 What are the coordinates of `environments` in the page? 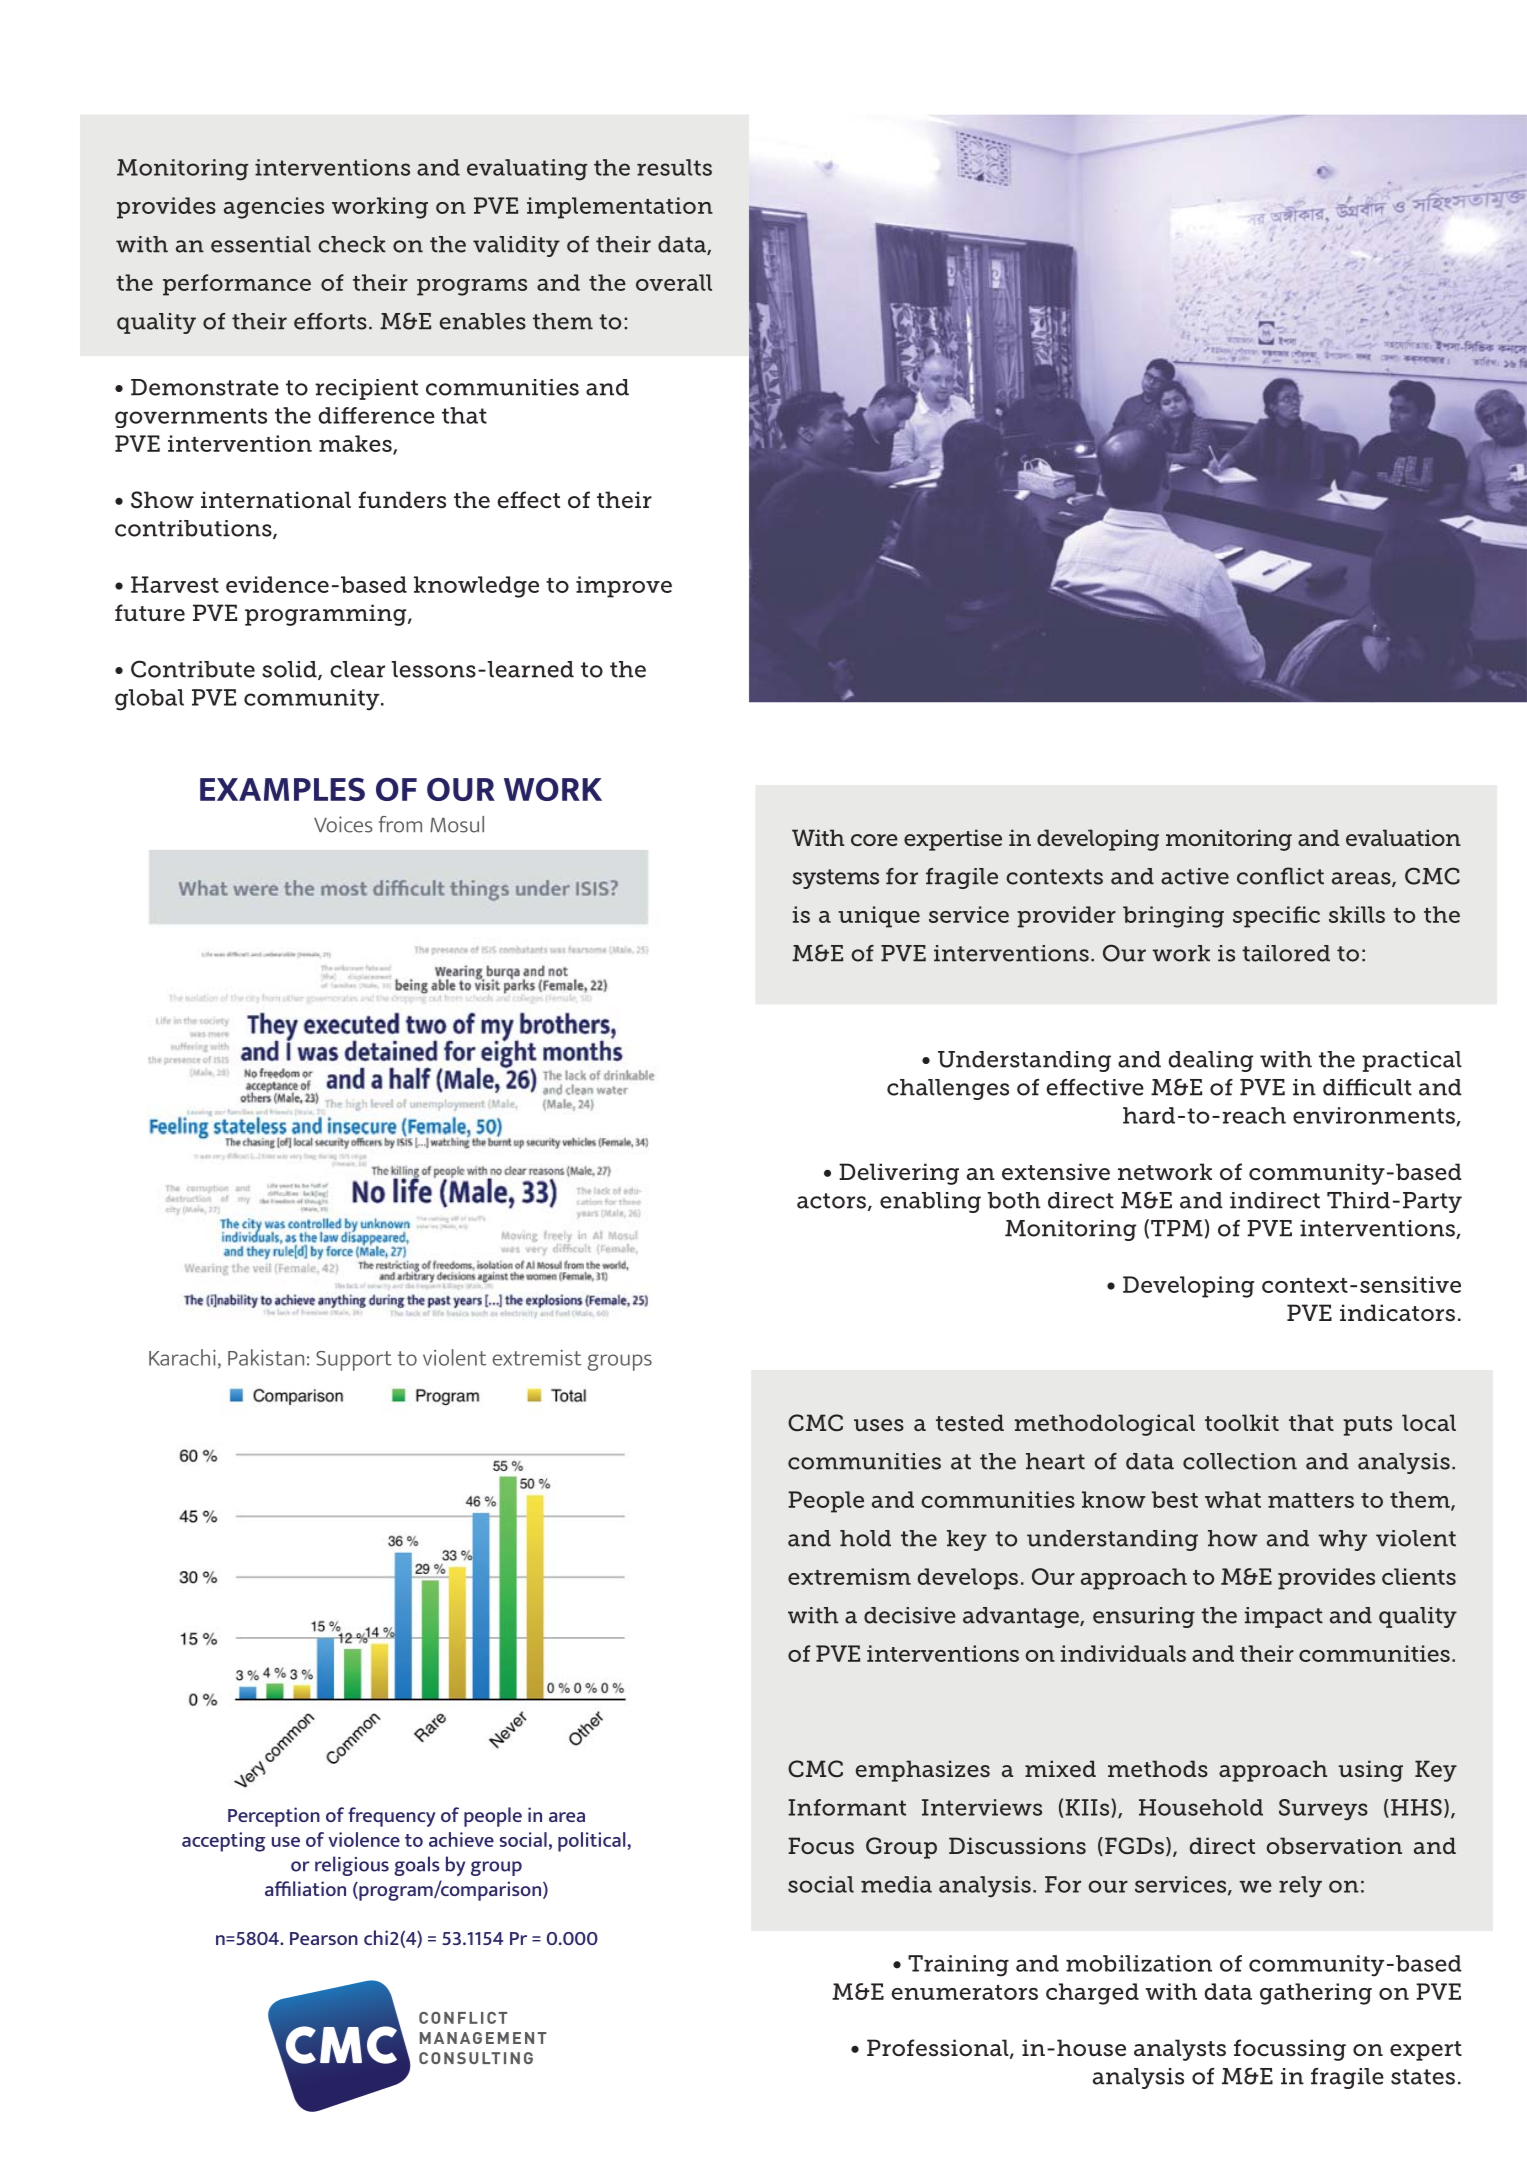 It's located at (1375, 1116).
